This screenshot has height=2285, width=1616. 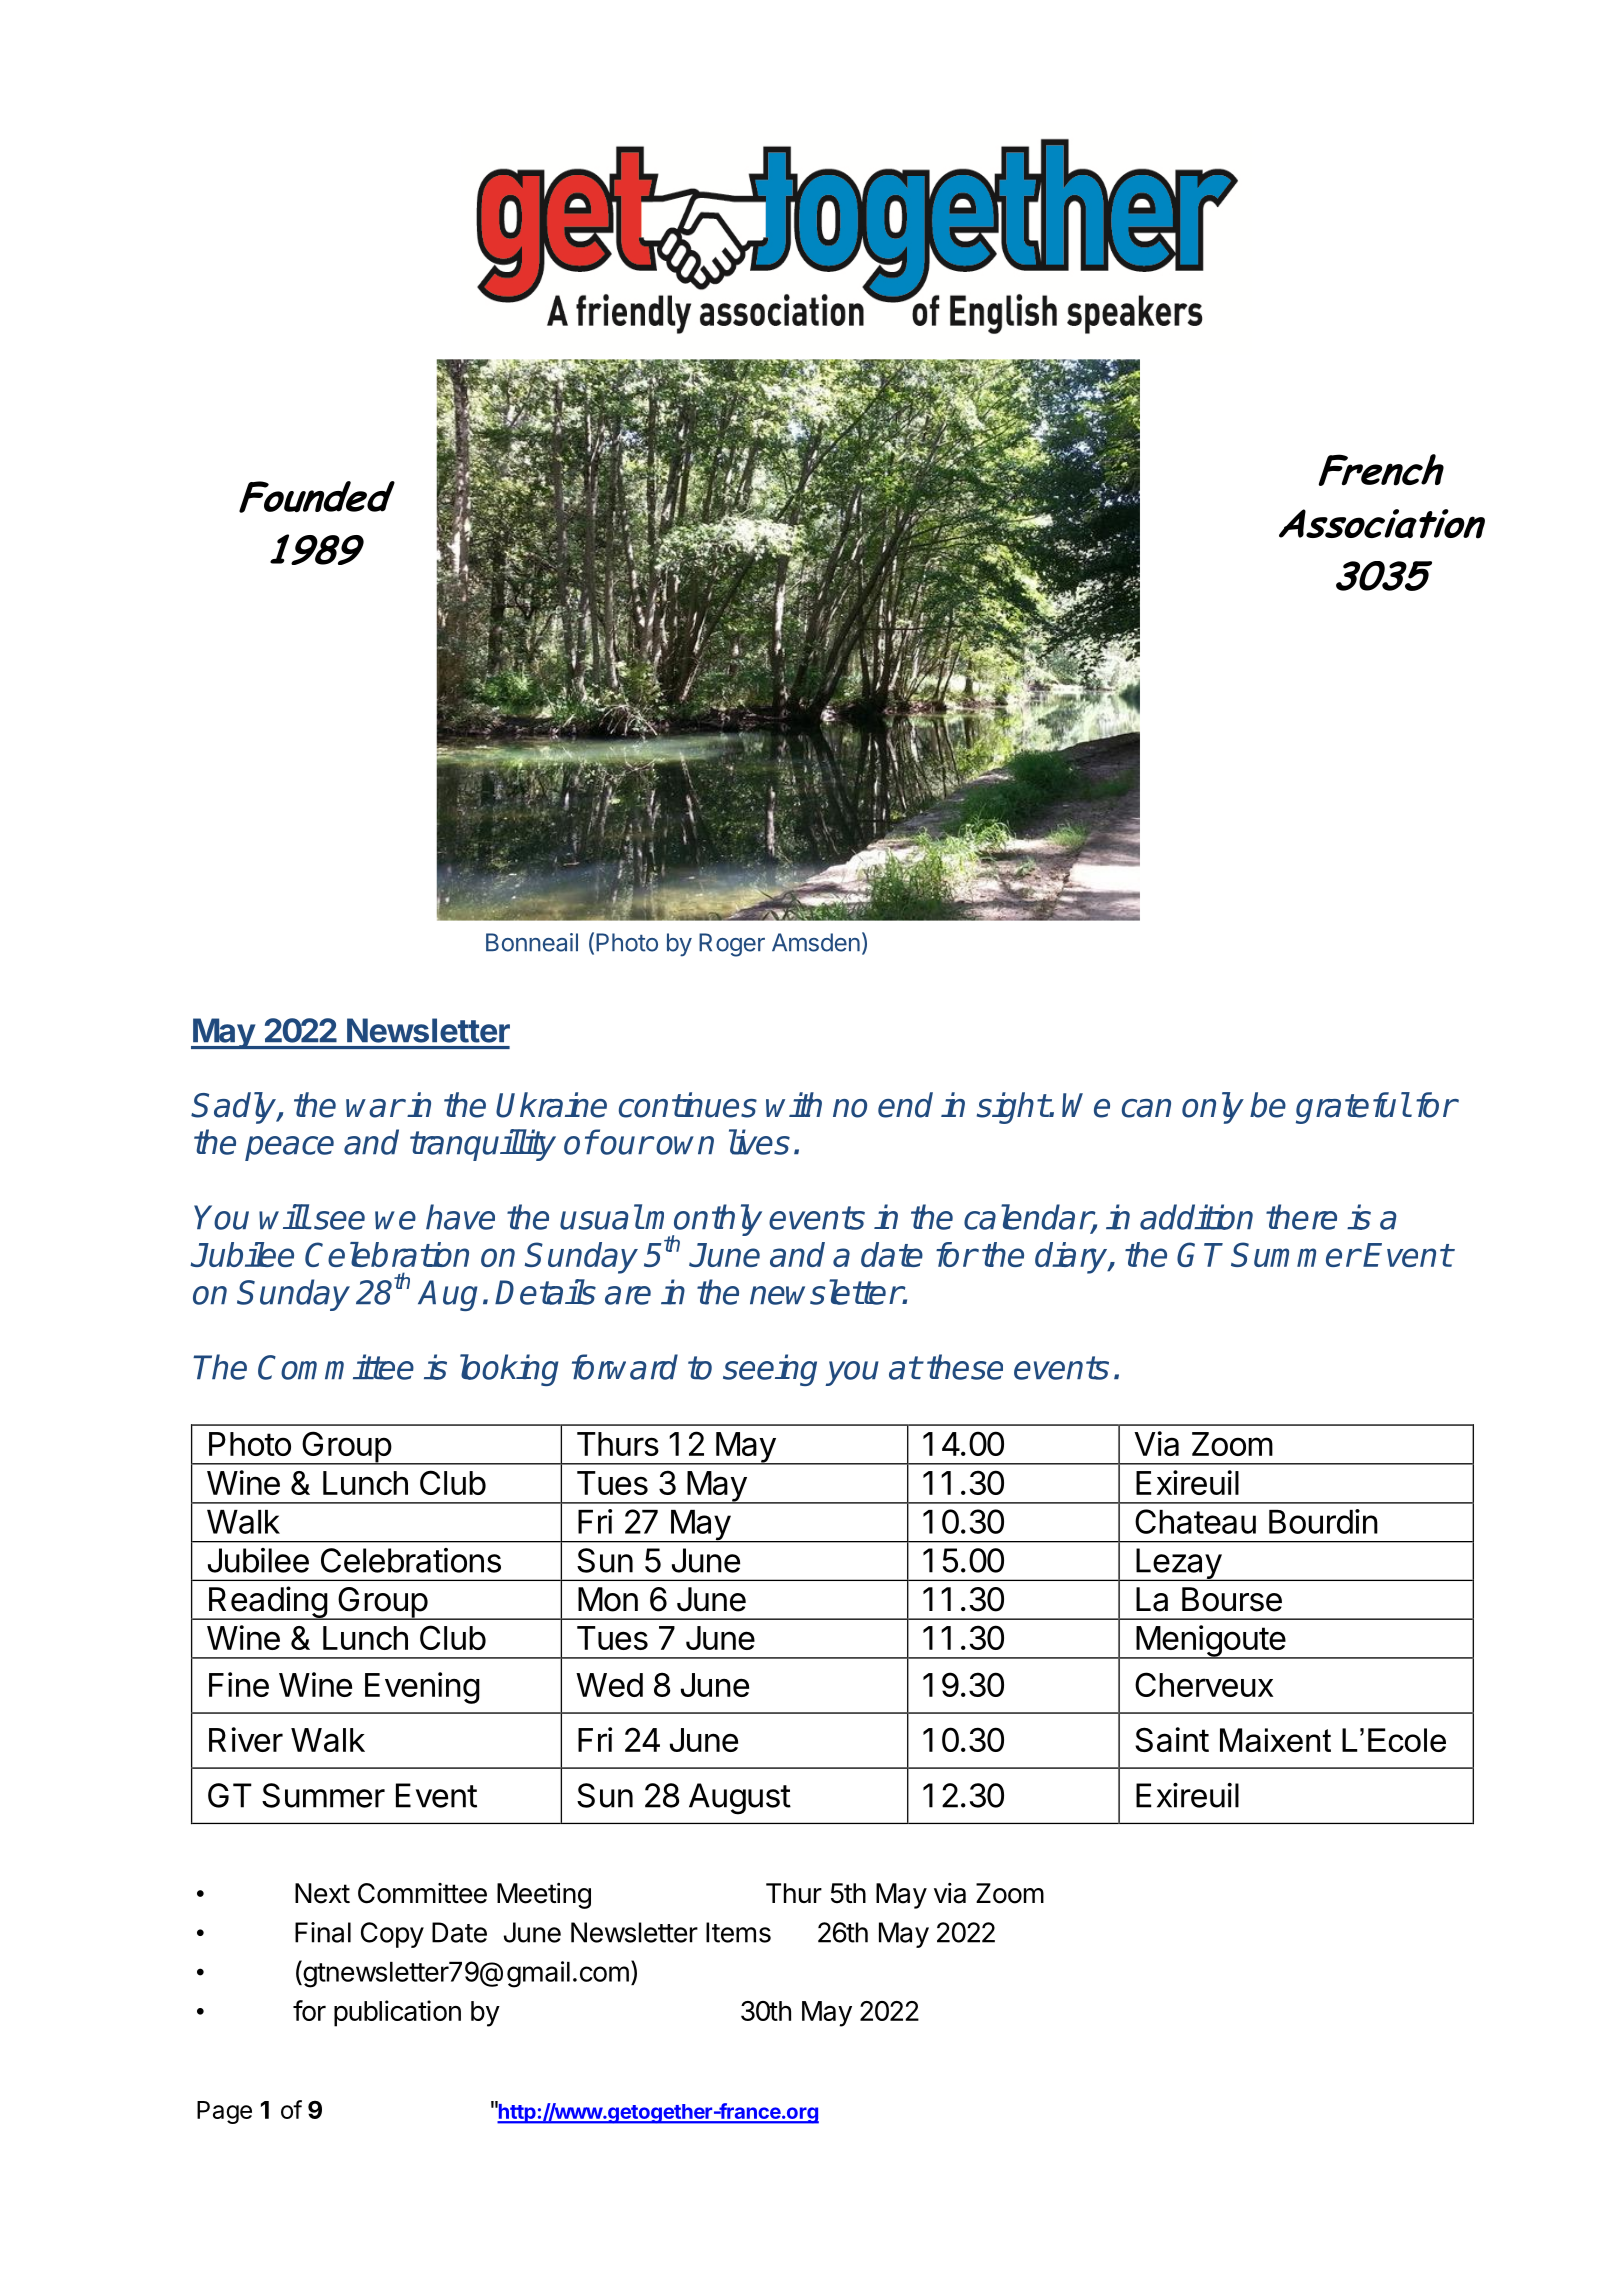 What do you see at coordinates (1146, 1108) in the screenshot?
I see `can` at bounding box center [1146, 1108].
